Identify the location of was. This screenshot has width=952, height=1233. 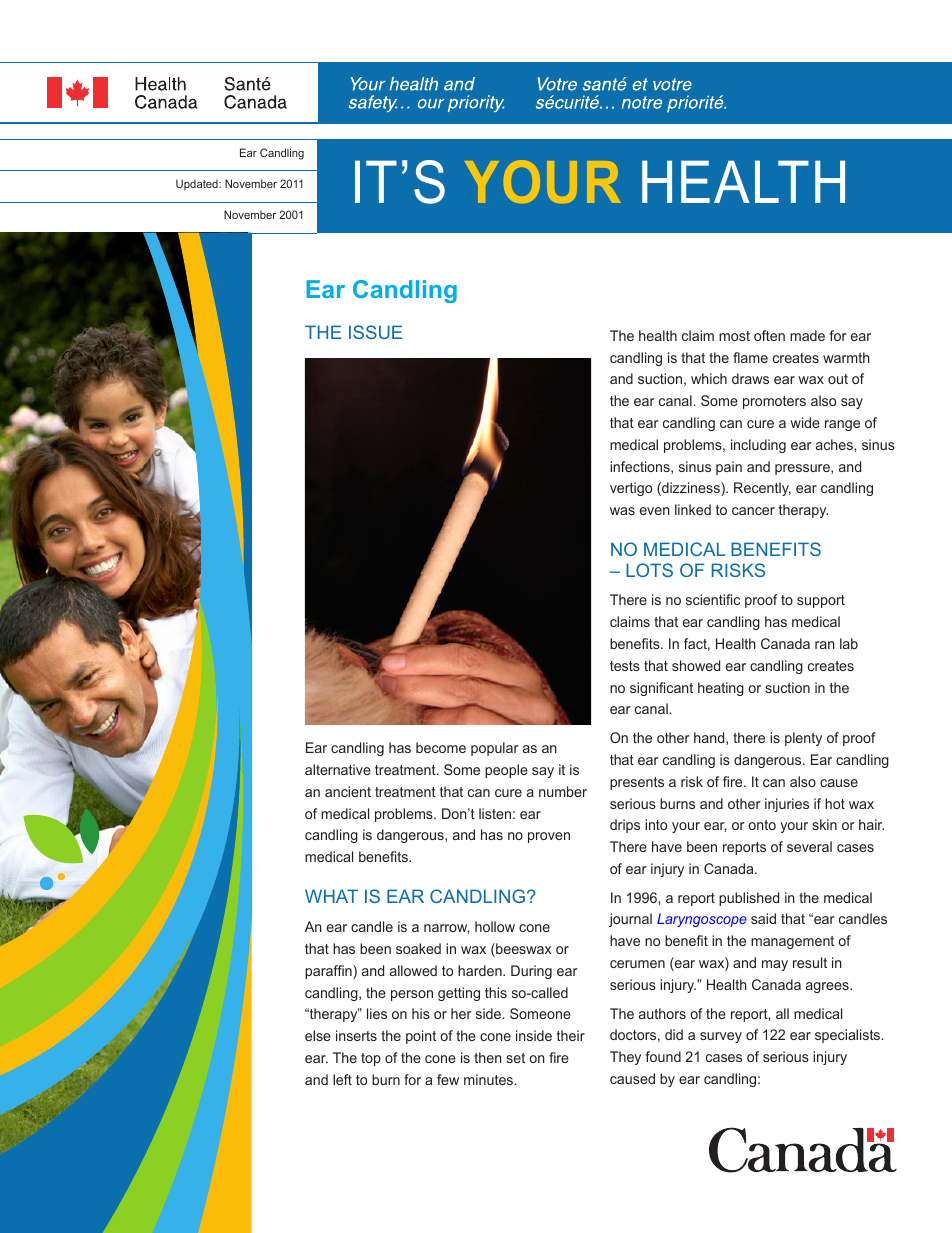
(622, 511).
